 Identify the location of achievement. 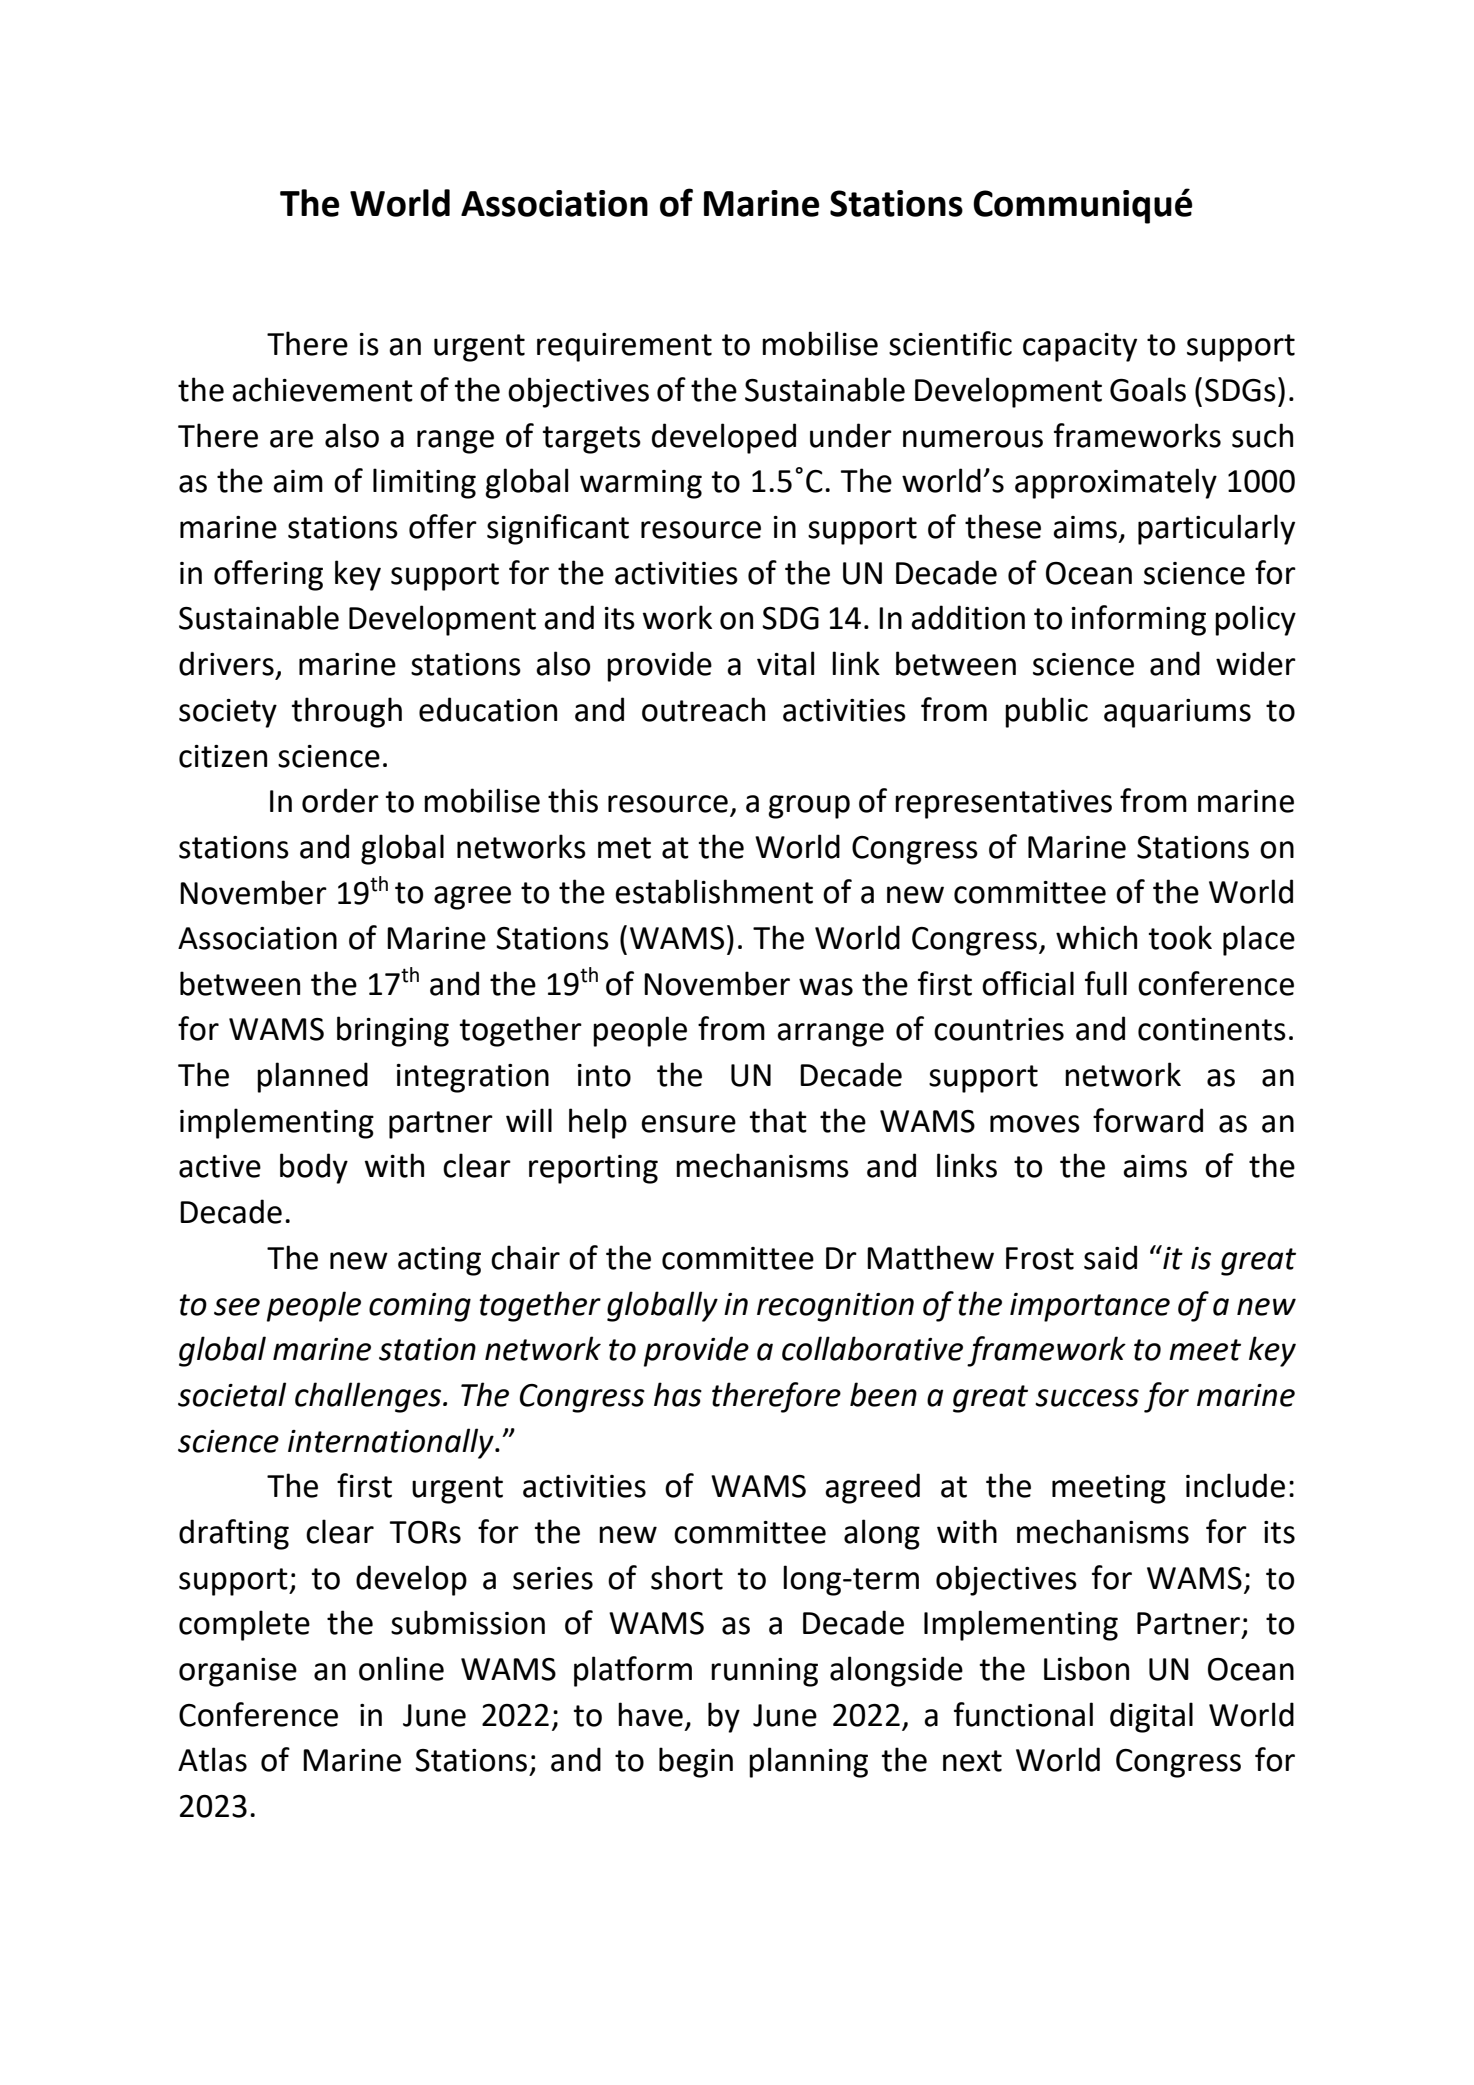
(322, 389).
